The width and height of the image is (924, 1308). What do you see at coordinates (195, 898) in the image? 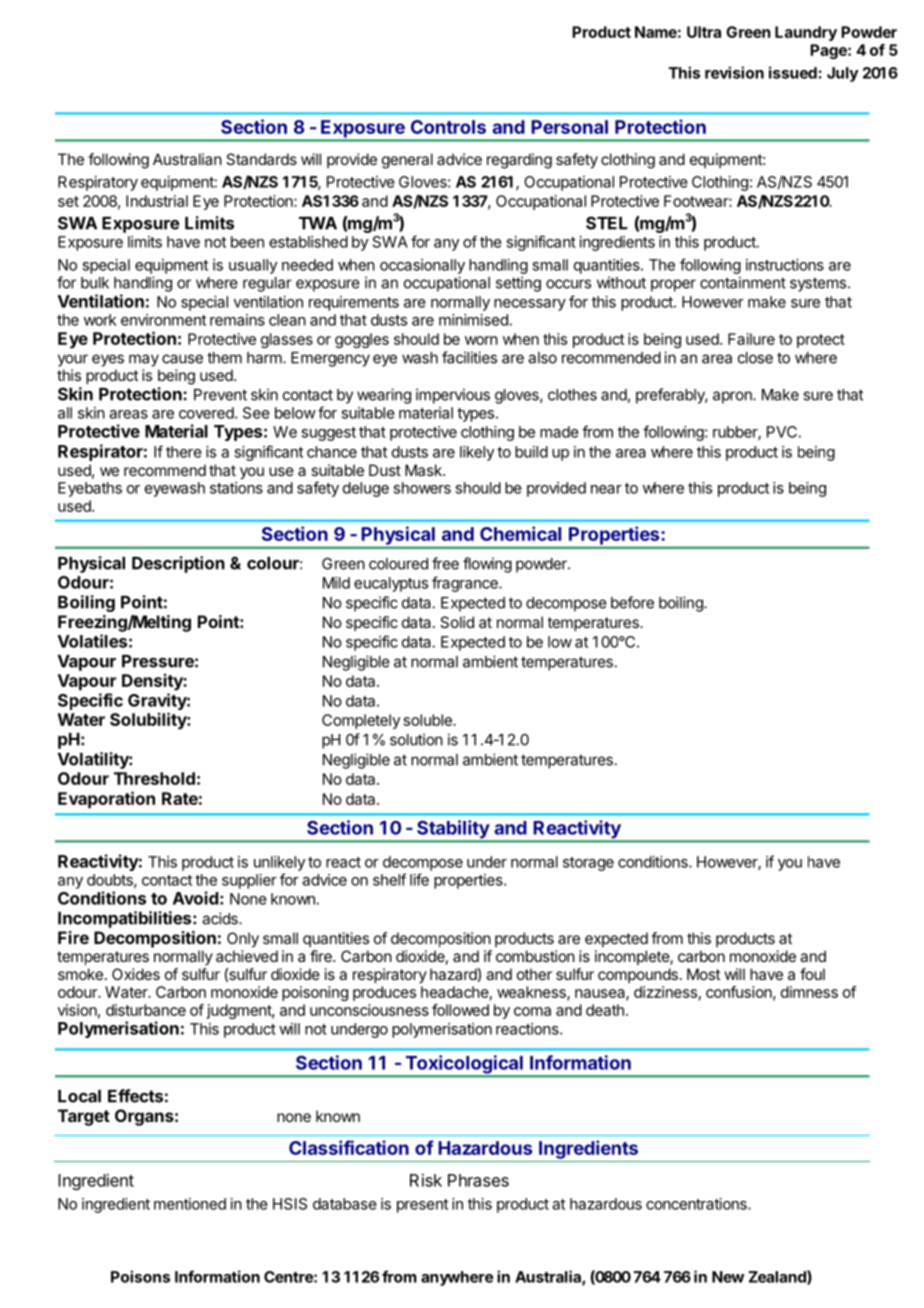
I see `Avoid` at bounding box center [195, 898].
